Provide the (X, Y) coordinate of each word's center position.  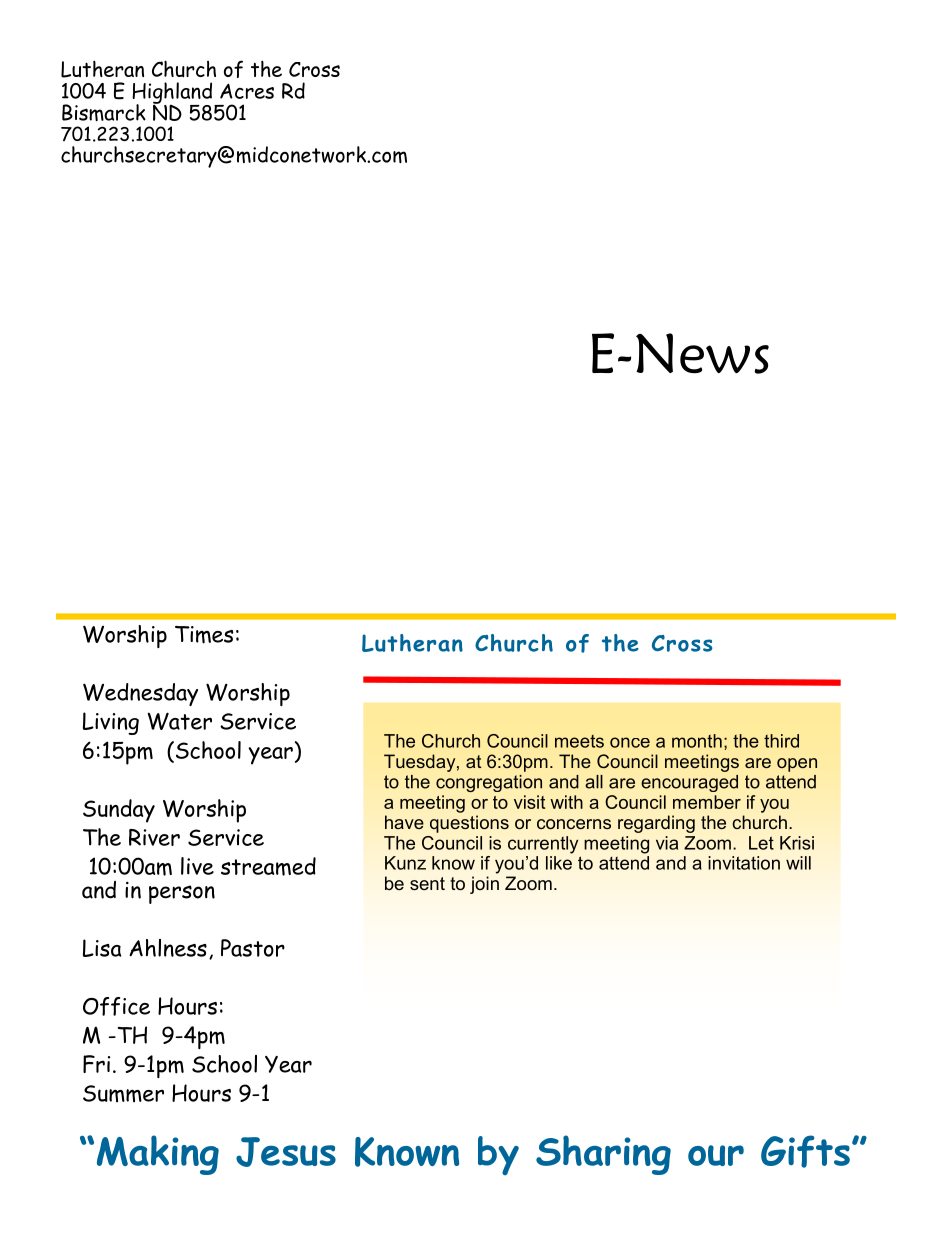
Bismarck (104, 112)
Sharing (603, 1155)
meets (579, 741)
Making (158, 1155)
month (697, 741)
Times (204, 635)
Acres (247, 91)
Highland (173, 94)
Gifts (805, 1151)
